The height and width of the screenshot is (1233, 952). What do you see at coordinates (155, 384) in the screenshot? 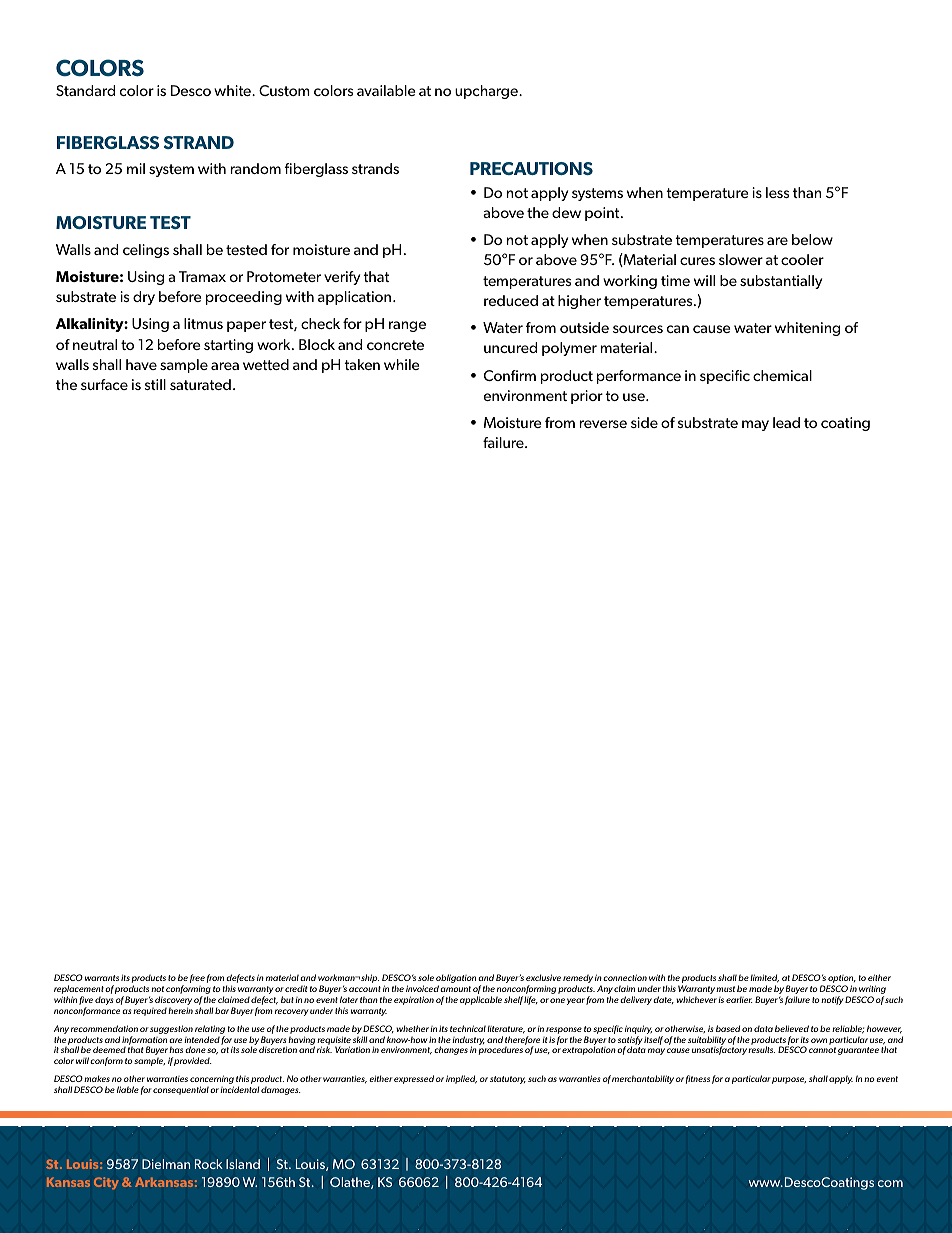
I see `still` at bounding box center [155, 384].
